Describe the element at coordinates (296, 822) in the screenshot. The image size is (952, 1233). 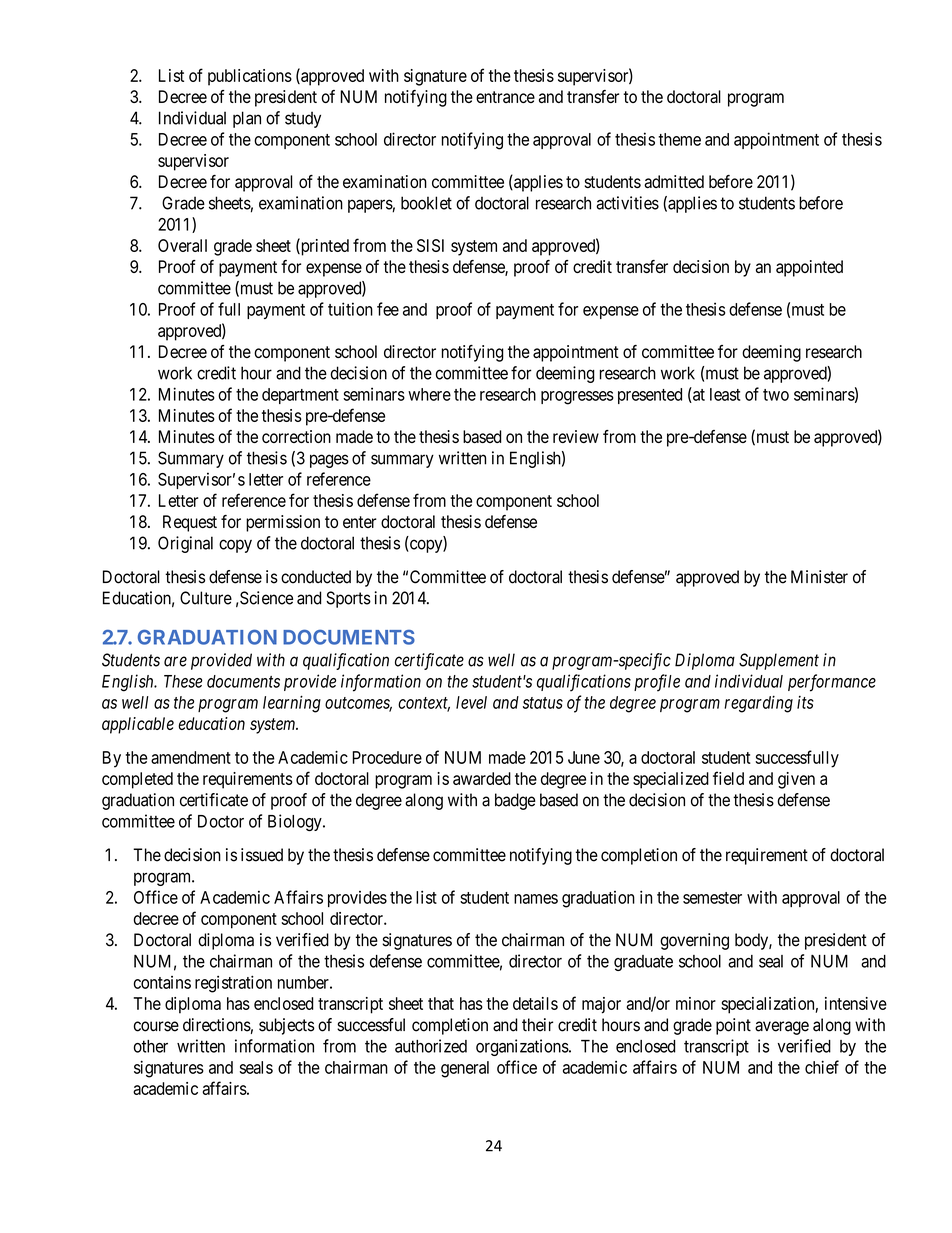
I see `Biology` at that location.
